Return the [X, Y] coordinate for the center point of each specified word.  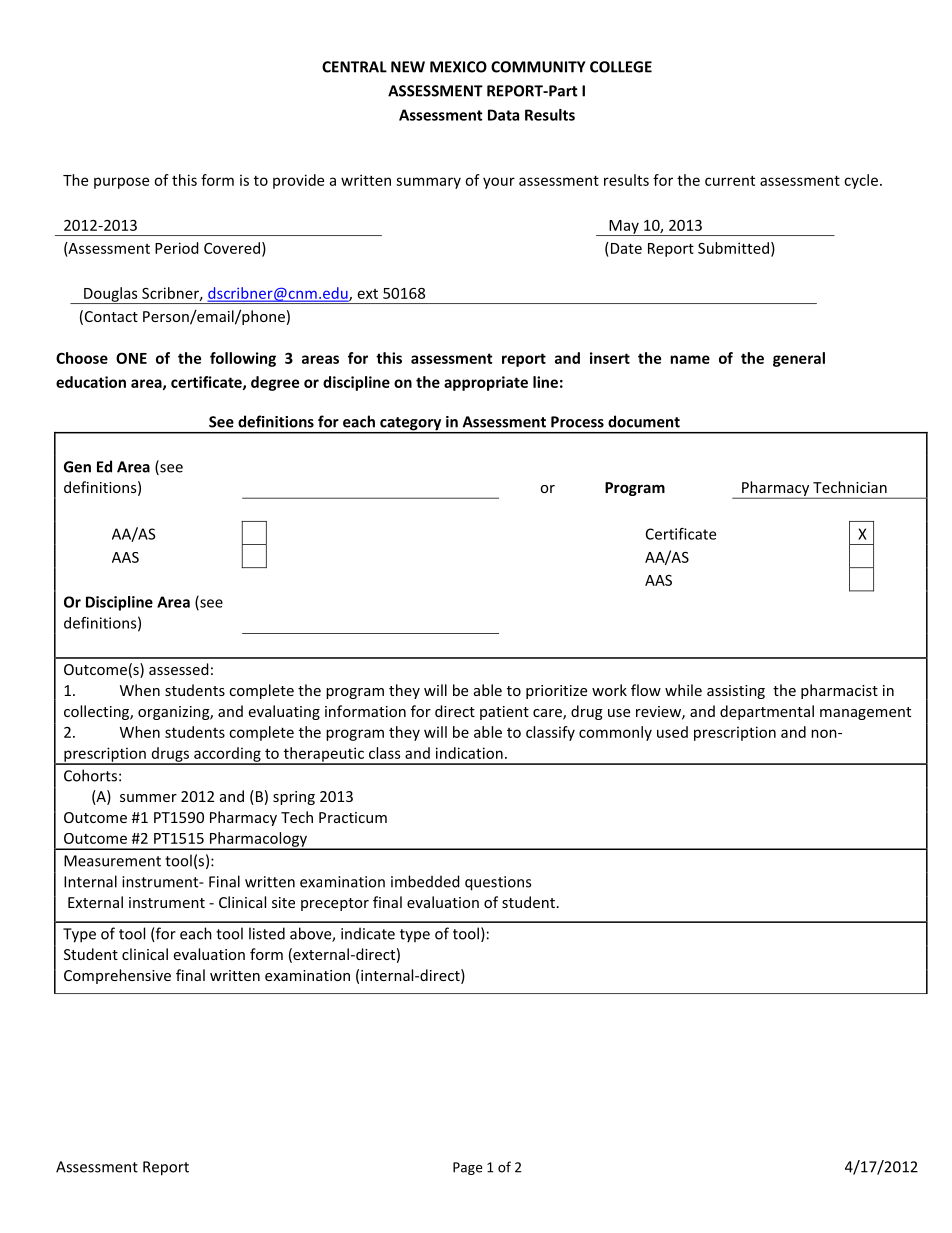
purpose [121, 183]
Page [467, 1168]
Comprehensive [117, 976]
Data [503, 115]
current [730, 180]
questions [498, 883]
